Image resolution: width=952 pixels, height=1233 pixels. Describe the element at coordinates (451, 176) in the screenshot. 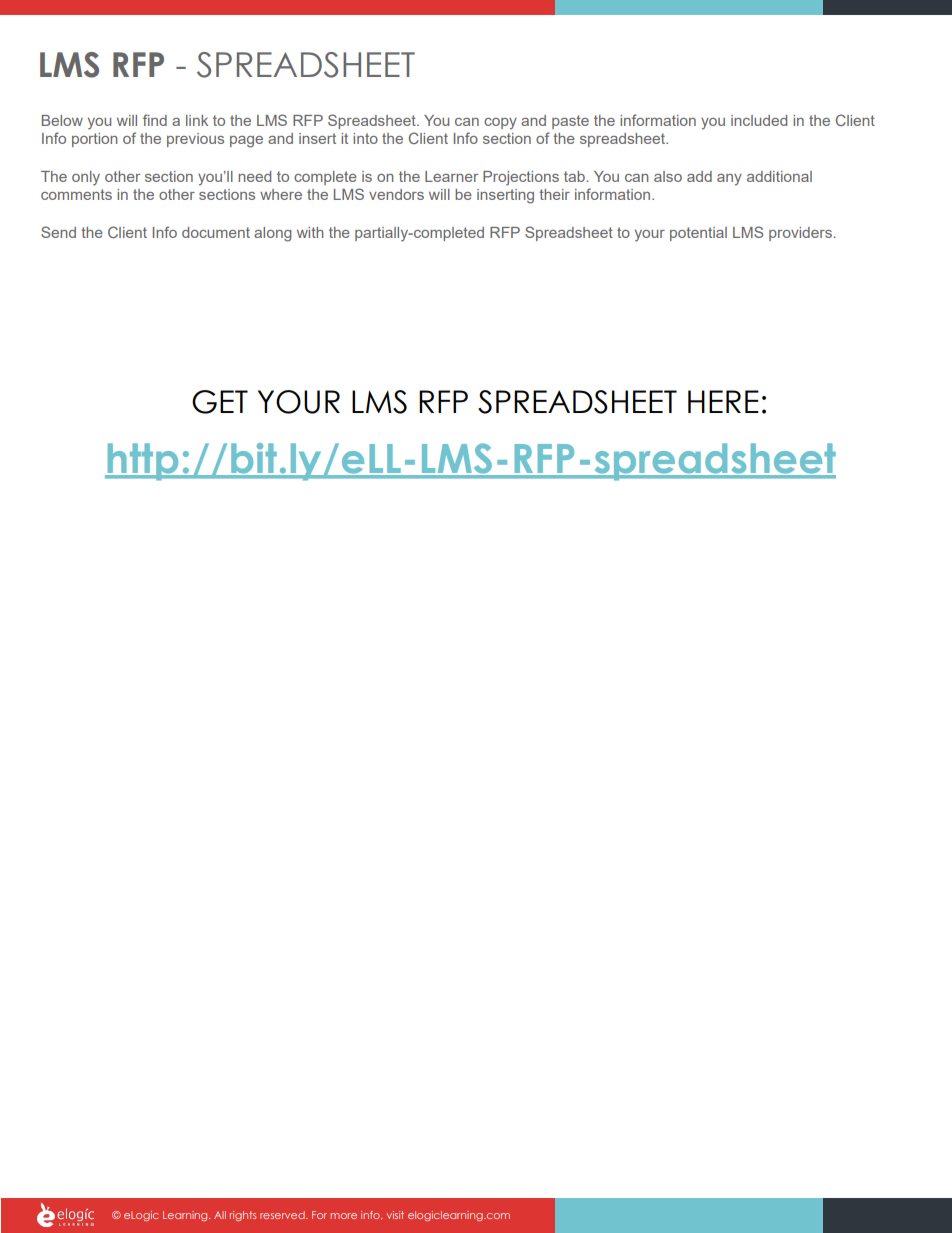

I see `Learner` at that location.
